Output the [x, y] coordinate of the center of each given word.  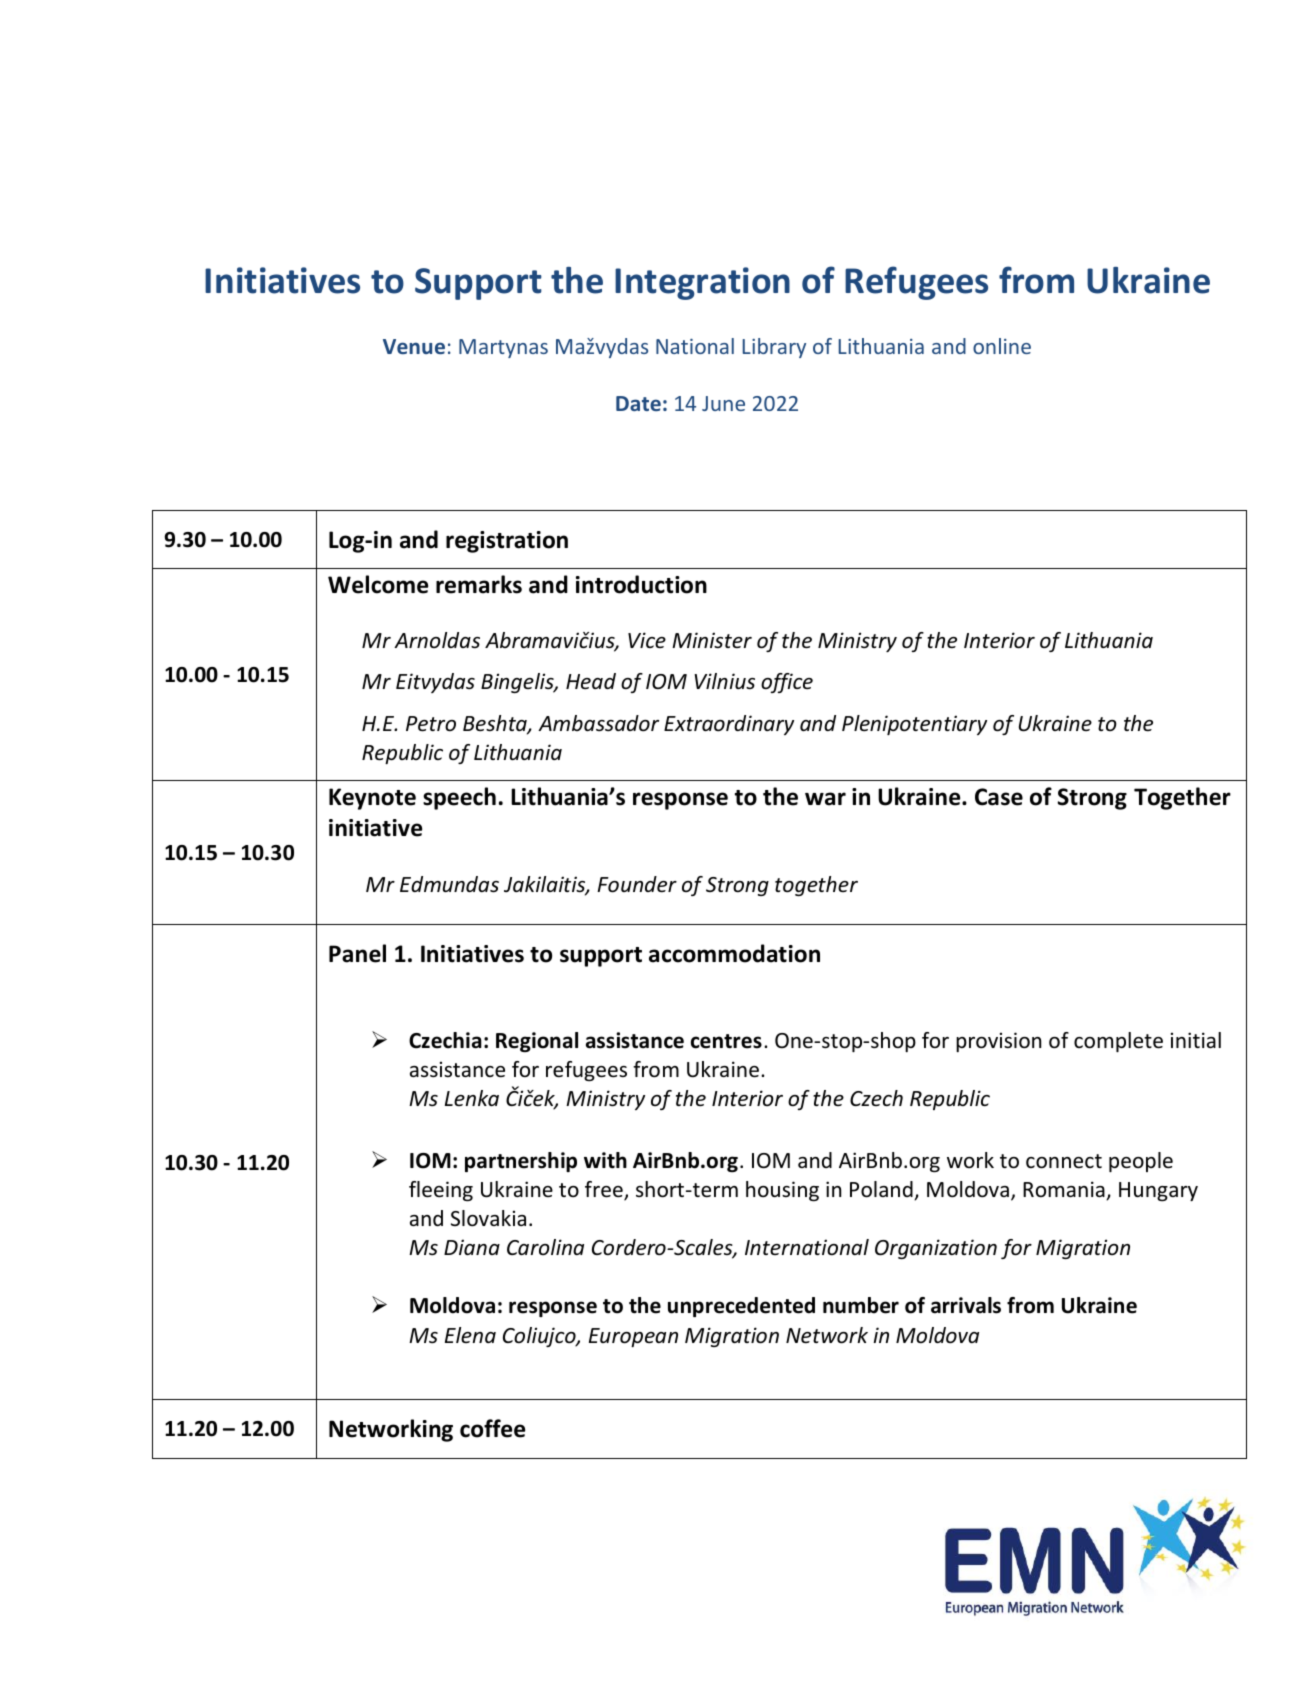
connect [1064, 1161]
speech [459, 798]
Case [999, 797]
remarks [479, 584]
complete [1118, 1042]
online [1002, 346]
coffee [492, 1428]
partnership [521, 1162]
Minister [712, 640]
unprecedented [741, 1307]
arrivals [966, 1305]
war [825, 799]
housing [782, 1191]
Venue [414, 346]
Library [774, 348]
